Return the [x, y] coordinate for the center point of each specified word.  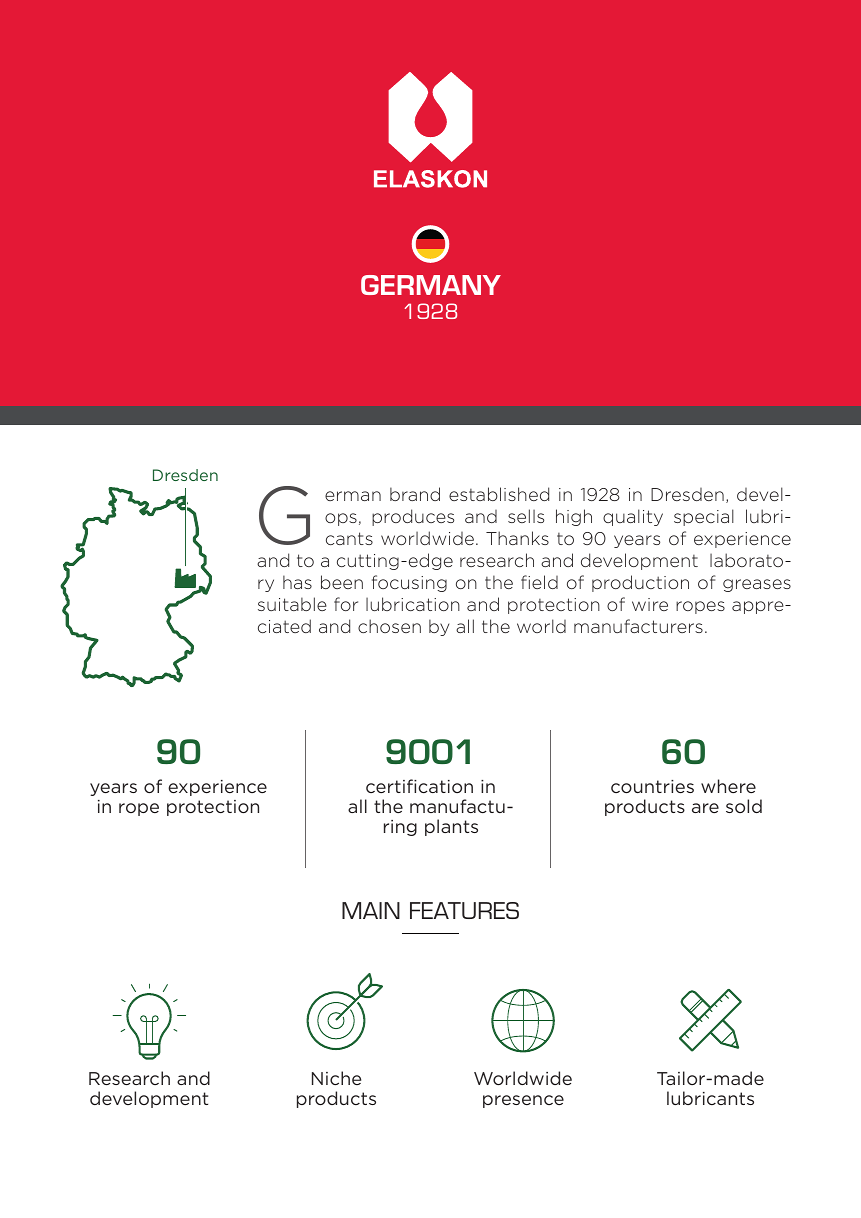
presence [523, 1101]
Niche [336, 1078]
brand [415, 494]
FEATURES [464, 910]
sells [526, 516]
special [704, 517]
